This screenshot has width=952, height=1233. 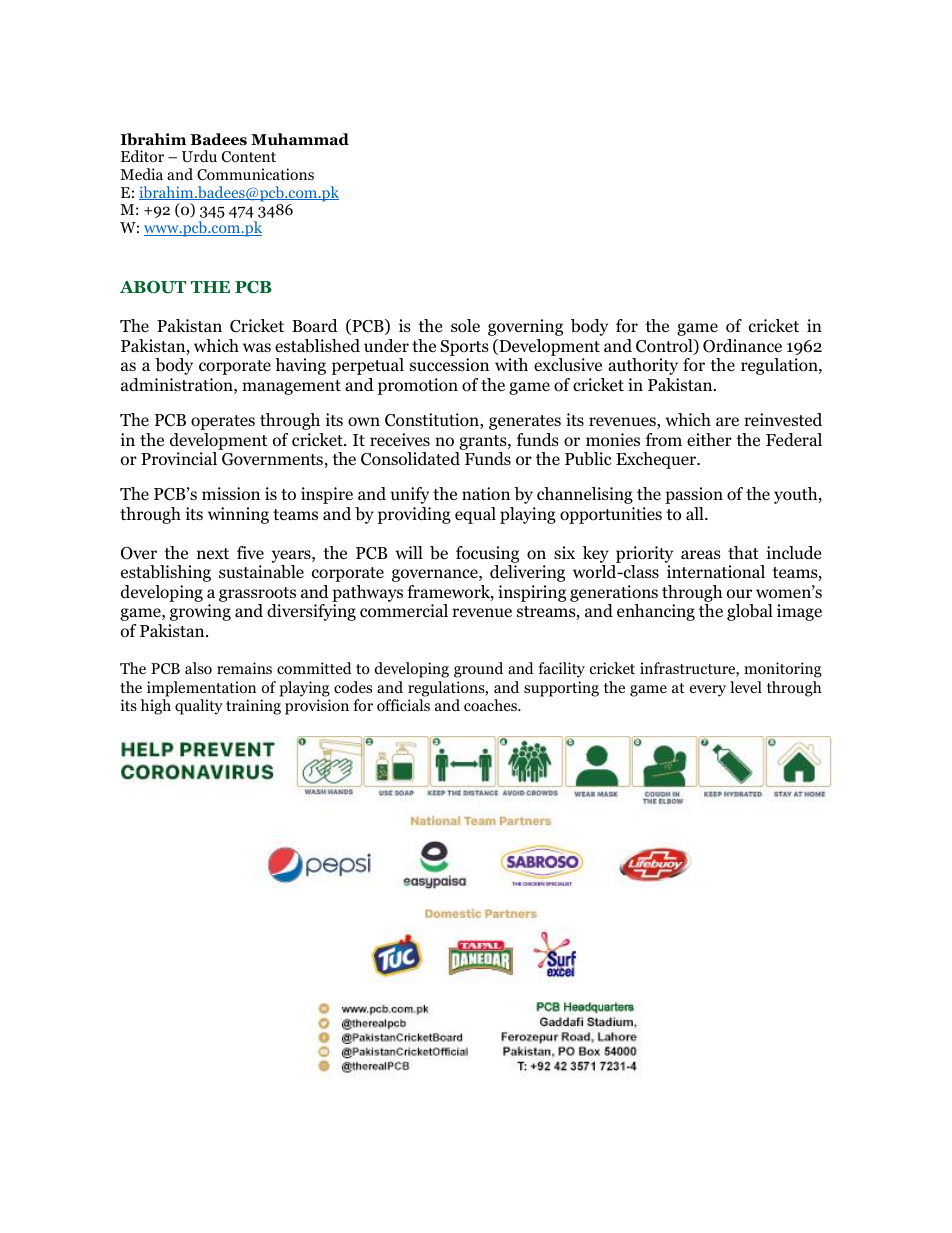 I want to click on Urdu, so click(x=199, y=156).
